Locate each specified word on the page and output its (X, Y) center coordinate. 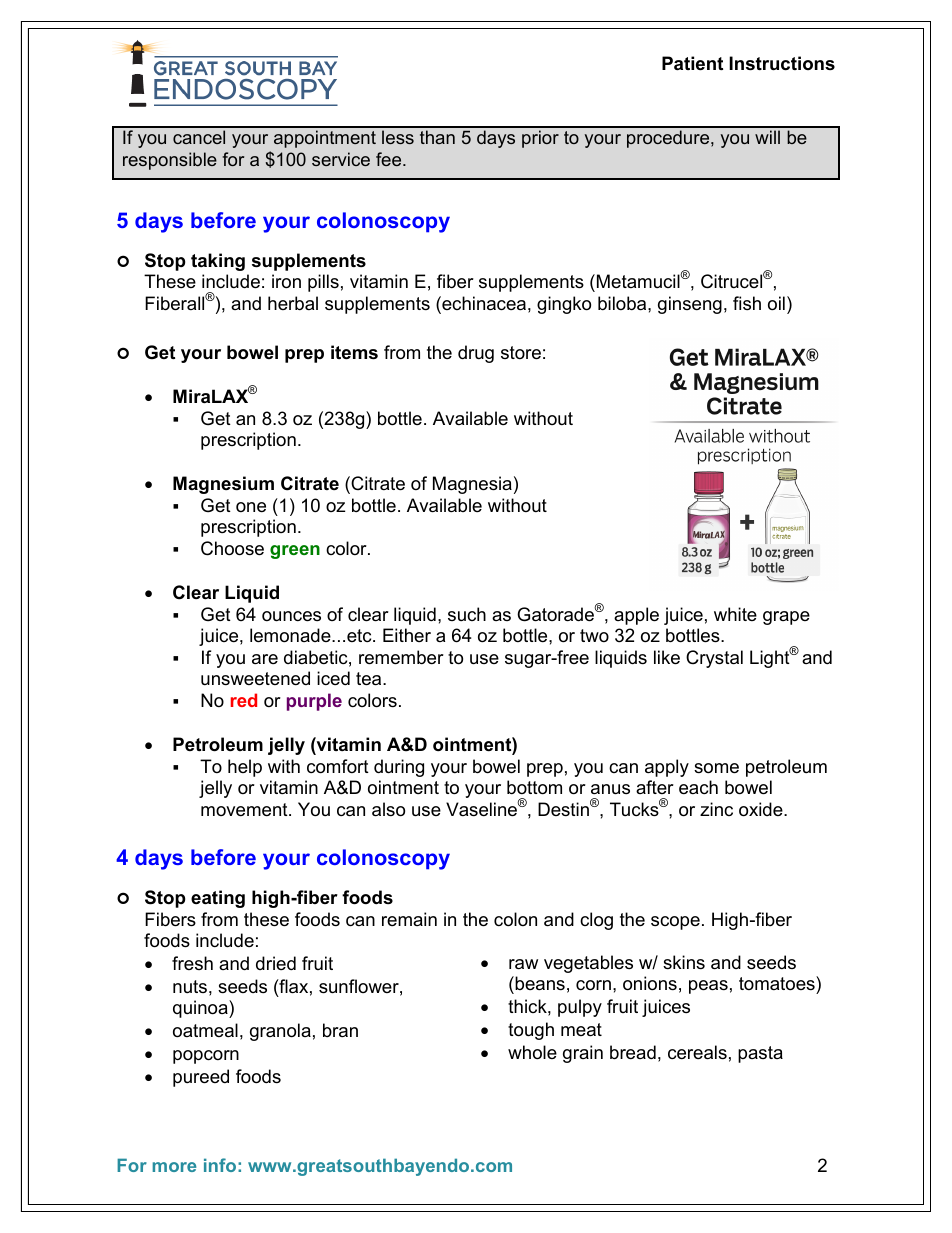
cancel (199, 137)
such (467, 614)
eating (218, 899)
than (437, 137)
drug (476, 354)
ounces (291, 616)
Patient (692, 63)
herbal (293, 303)
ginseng (690, 305)
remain (409, 919)
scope (675, 923)
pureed (201, 1078)
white (735, 614)
